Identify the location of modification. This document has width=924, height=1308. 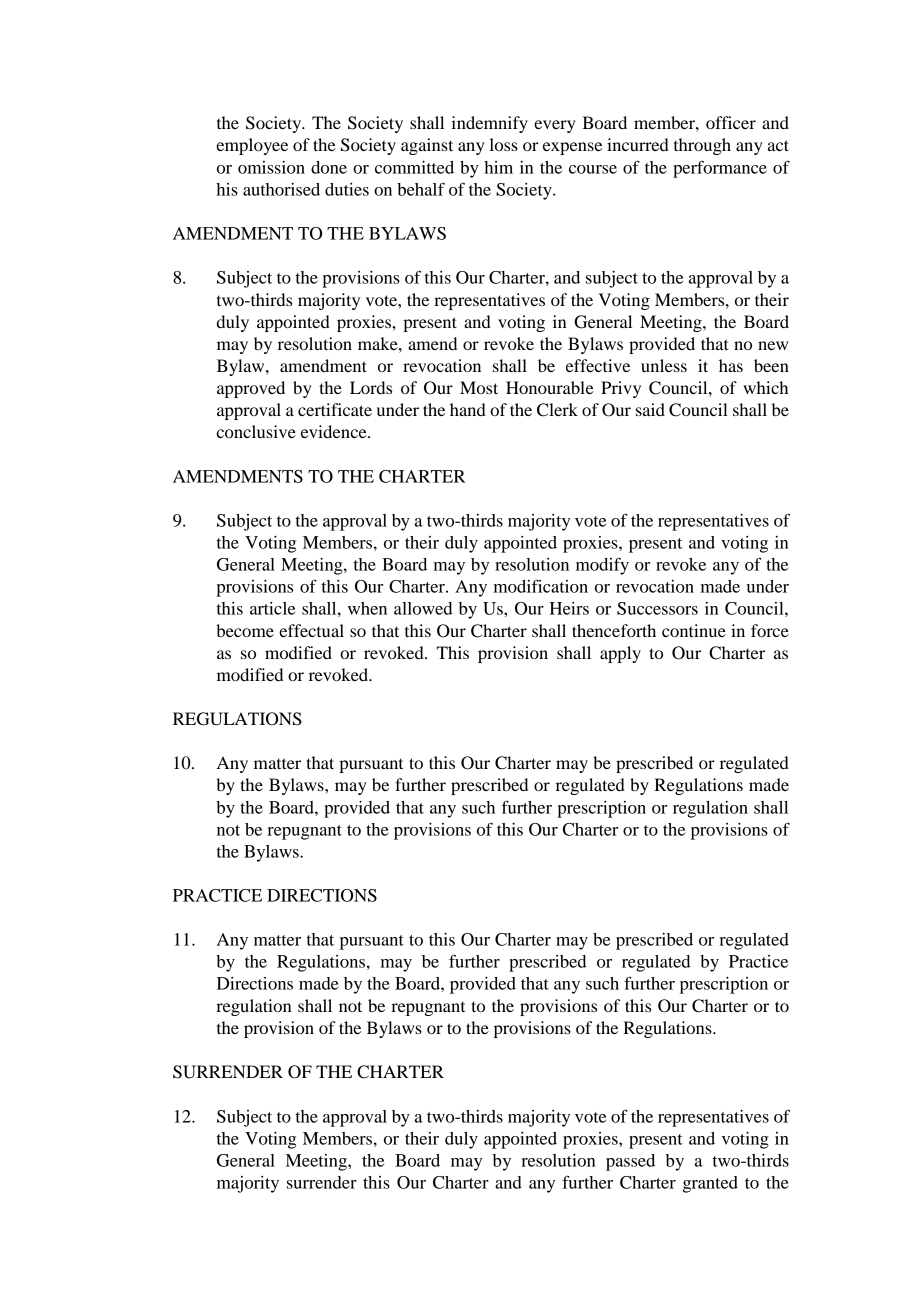
(541, 586).
